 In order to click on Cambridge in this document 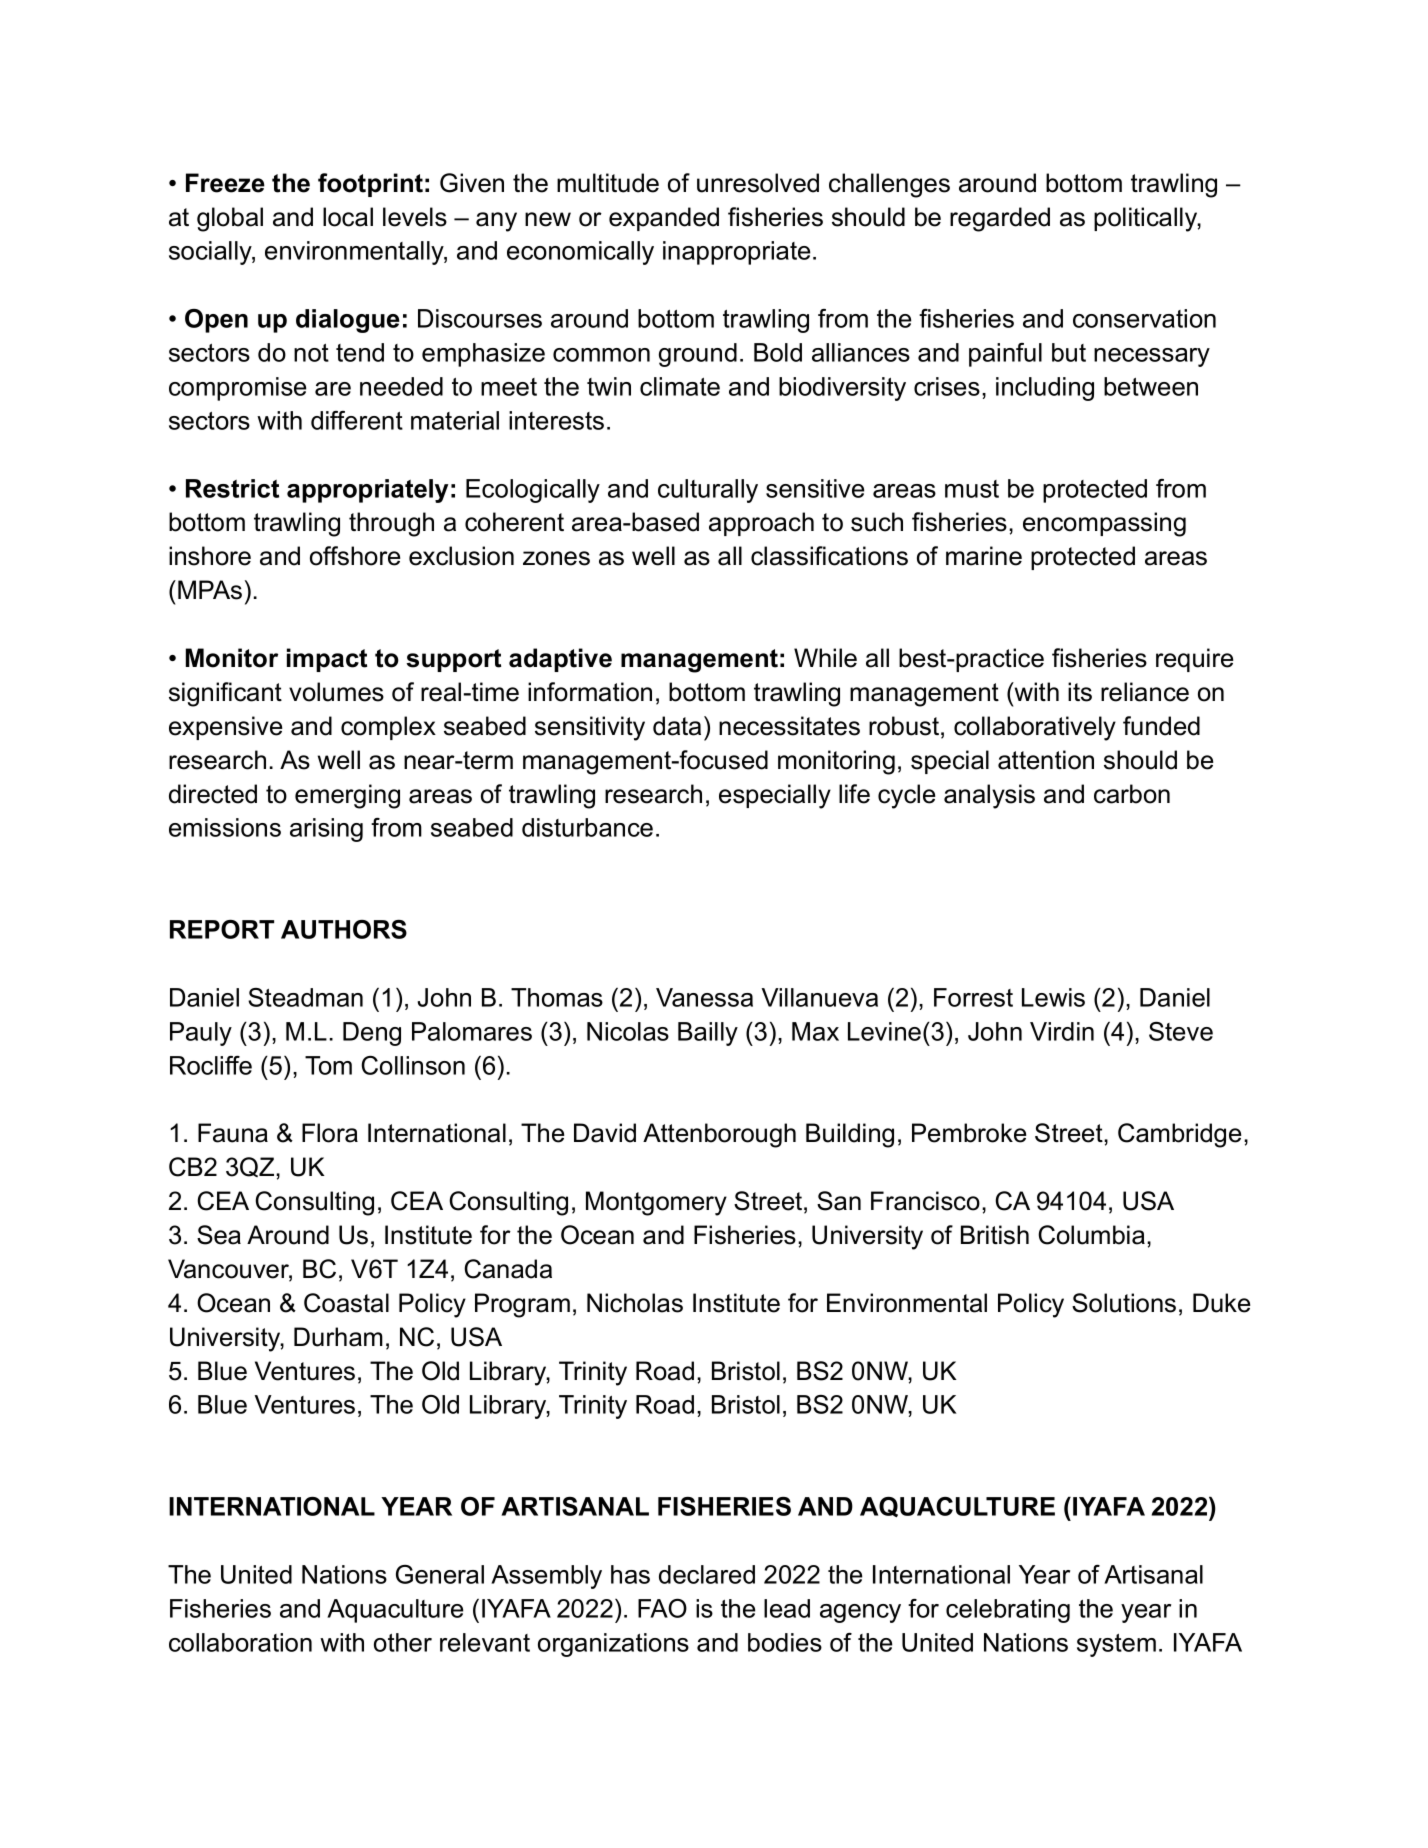, I will do `click(1179, 1135)`.
